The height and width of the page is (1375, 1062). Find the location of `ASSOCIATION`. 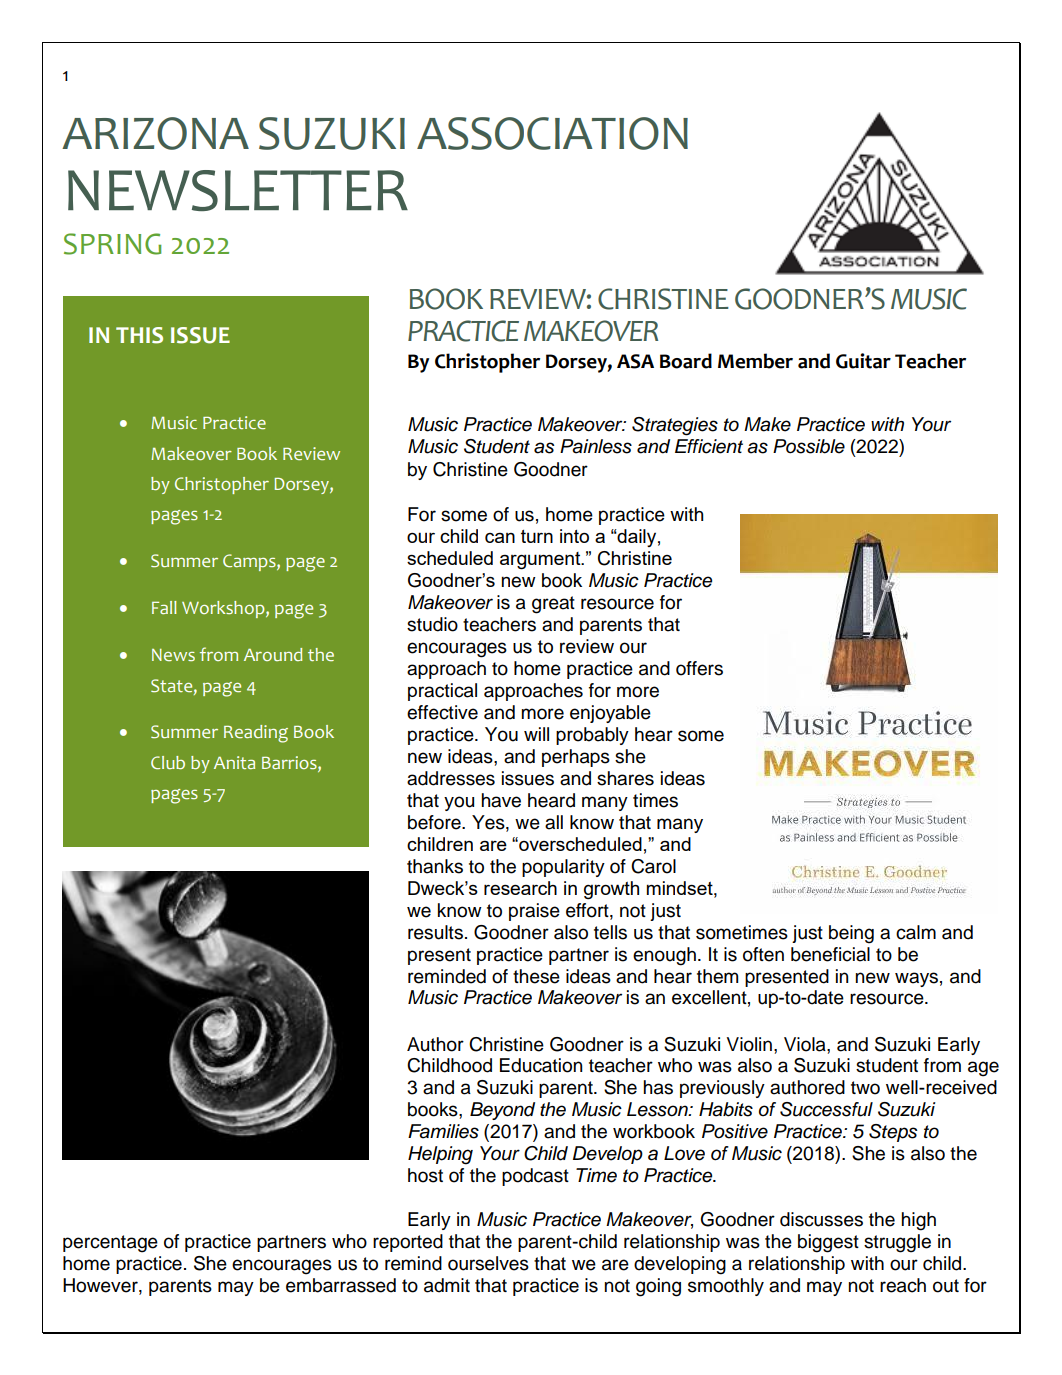

ASSOCIATION is located at coordinates (552, 133).
